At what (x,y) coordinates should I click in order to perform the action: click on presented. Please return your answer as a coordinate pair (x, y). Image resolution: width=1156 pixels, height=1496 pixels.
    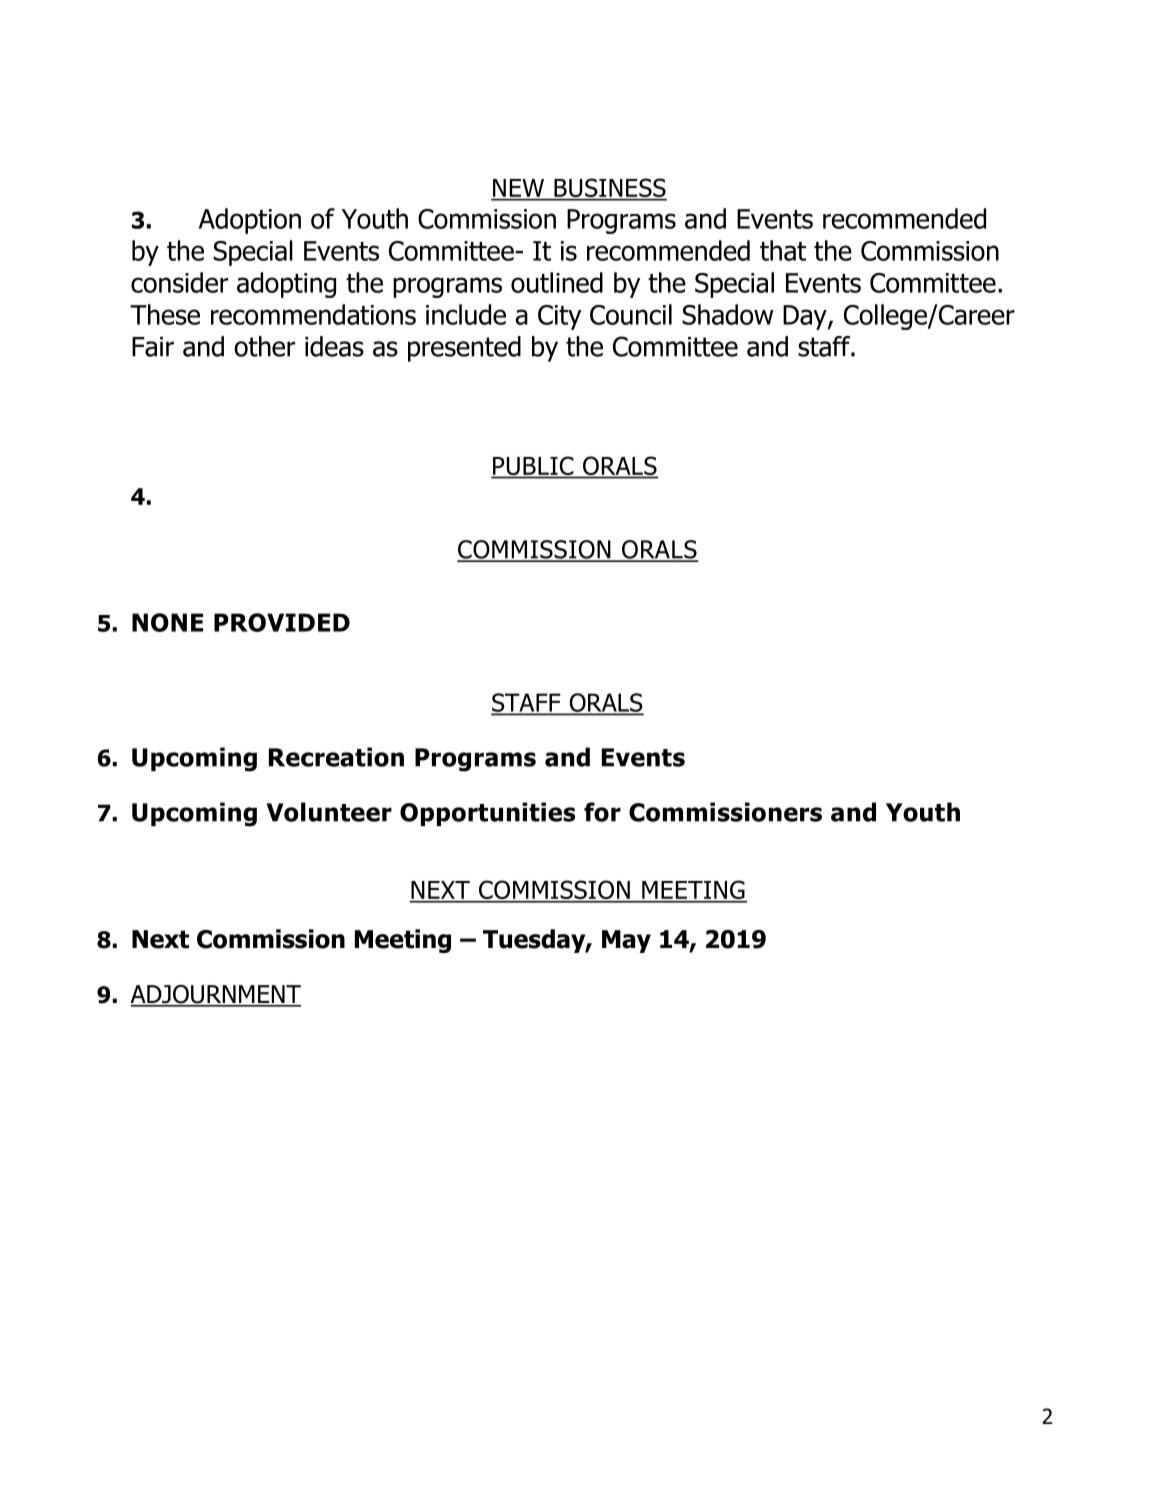
    Looking at the image, I should click on (464, 349).
